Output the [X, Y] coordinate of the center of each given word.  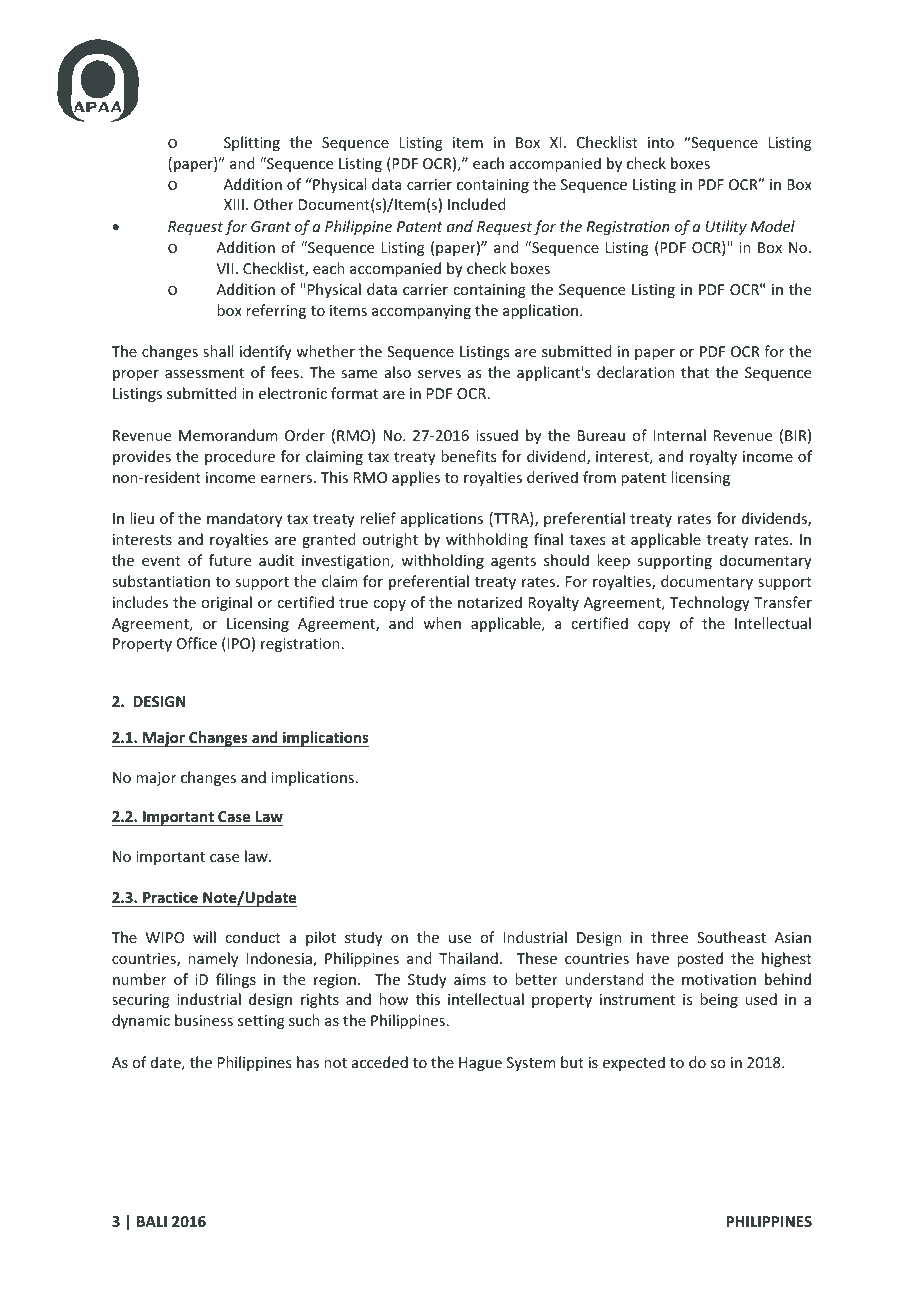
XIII [234, 204]
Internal [679, 435]
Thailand [468, 958]
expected [634, 1063]
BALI [152, 1221]
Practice [170, 899]
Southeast [731, 937]
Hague [480, 1064]
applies [416, 478]
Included [476, 204]
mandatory [244, 519]
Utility [726, 227]
